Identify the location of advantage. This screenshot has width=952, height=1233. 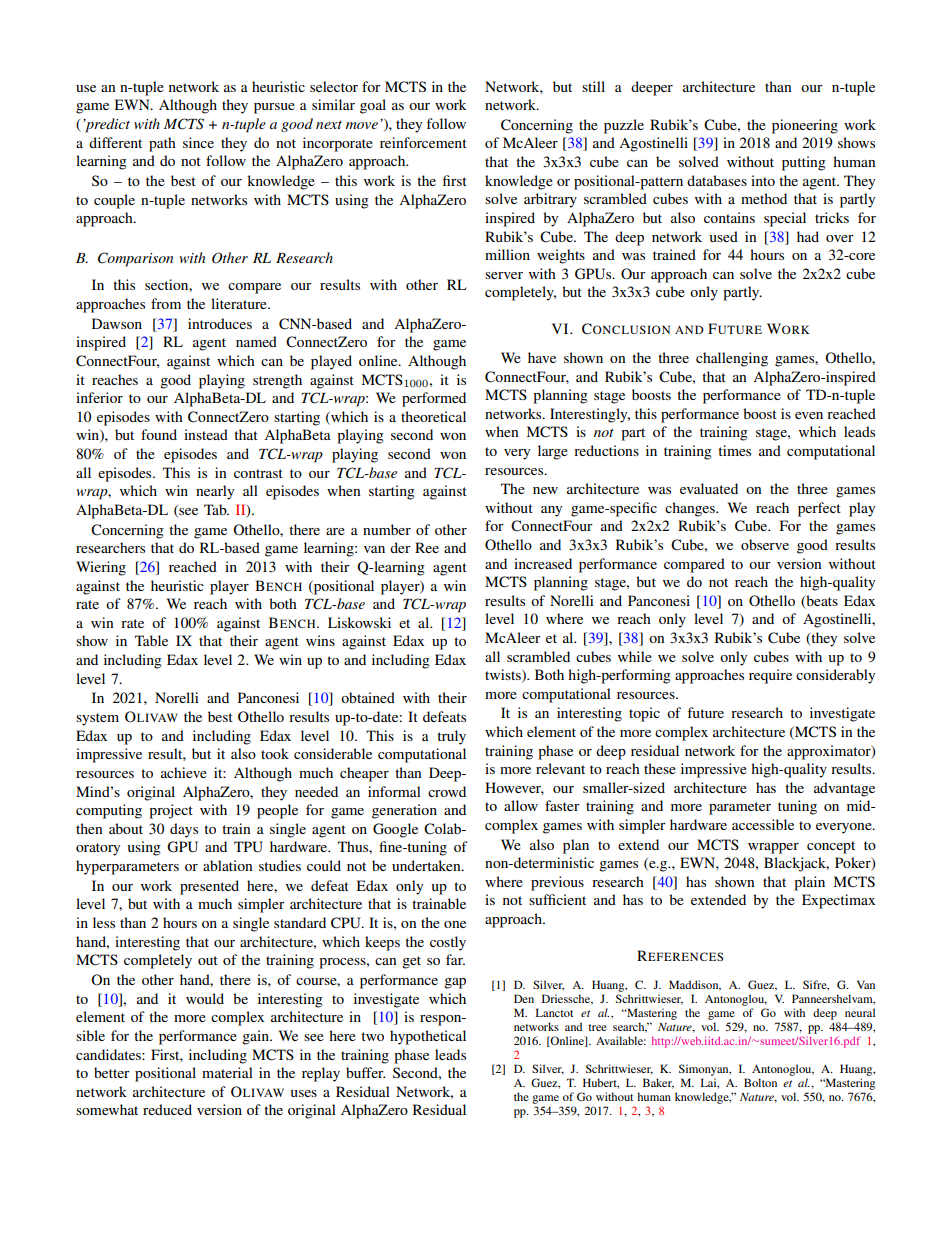
(844, 789).
